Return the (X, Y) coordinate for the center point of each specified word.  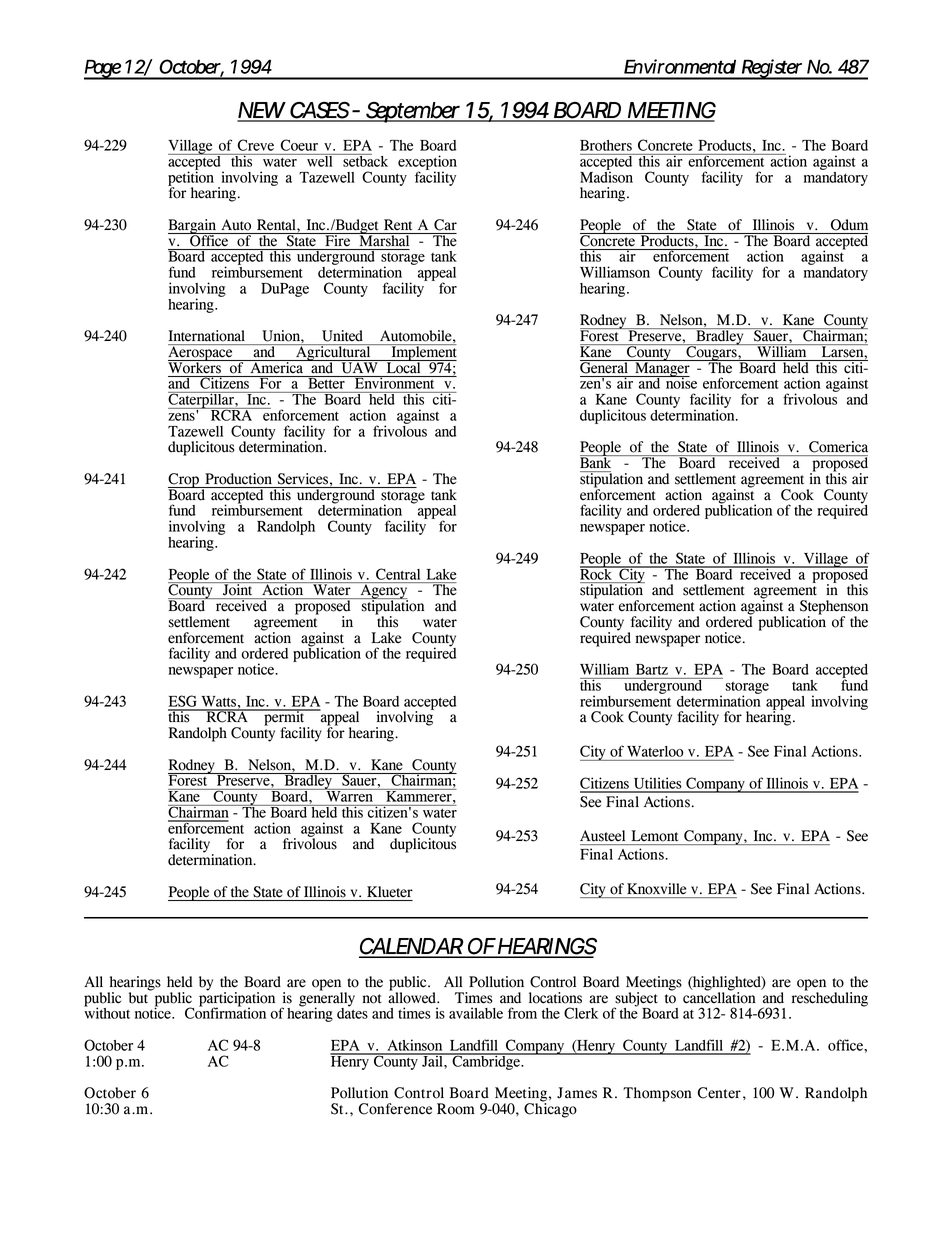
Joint (238, 589)
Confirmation (225, 1012)
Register (772, 69)
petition (191, 178)
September (413, 112)
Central (398, 574)
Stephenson (834, 608)
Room (456, 1109)
